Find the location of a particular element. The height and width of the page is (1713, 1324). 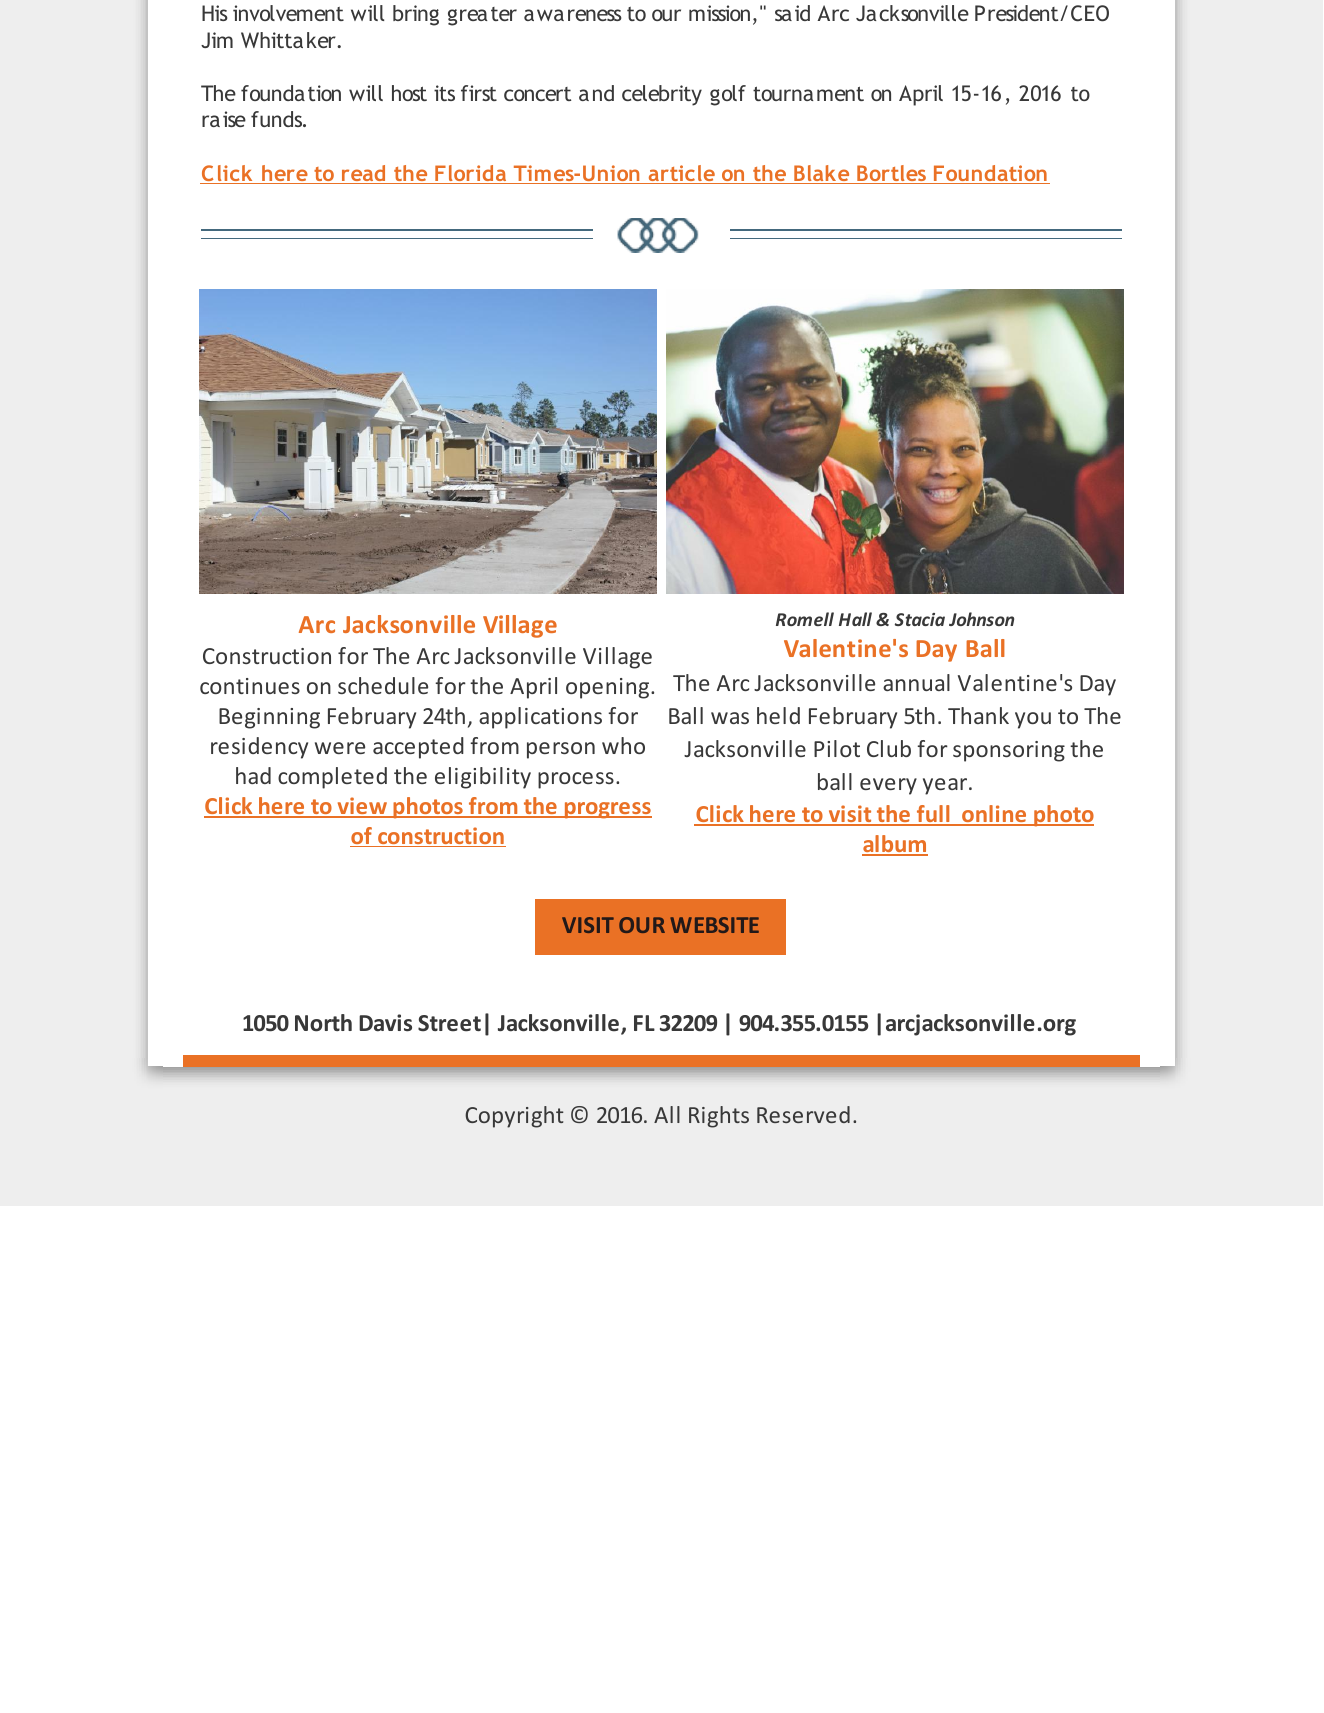

awareness is located at coordinates (573, 15).
